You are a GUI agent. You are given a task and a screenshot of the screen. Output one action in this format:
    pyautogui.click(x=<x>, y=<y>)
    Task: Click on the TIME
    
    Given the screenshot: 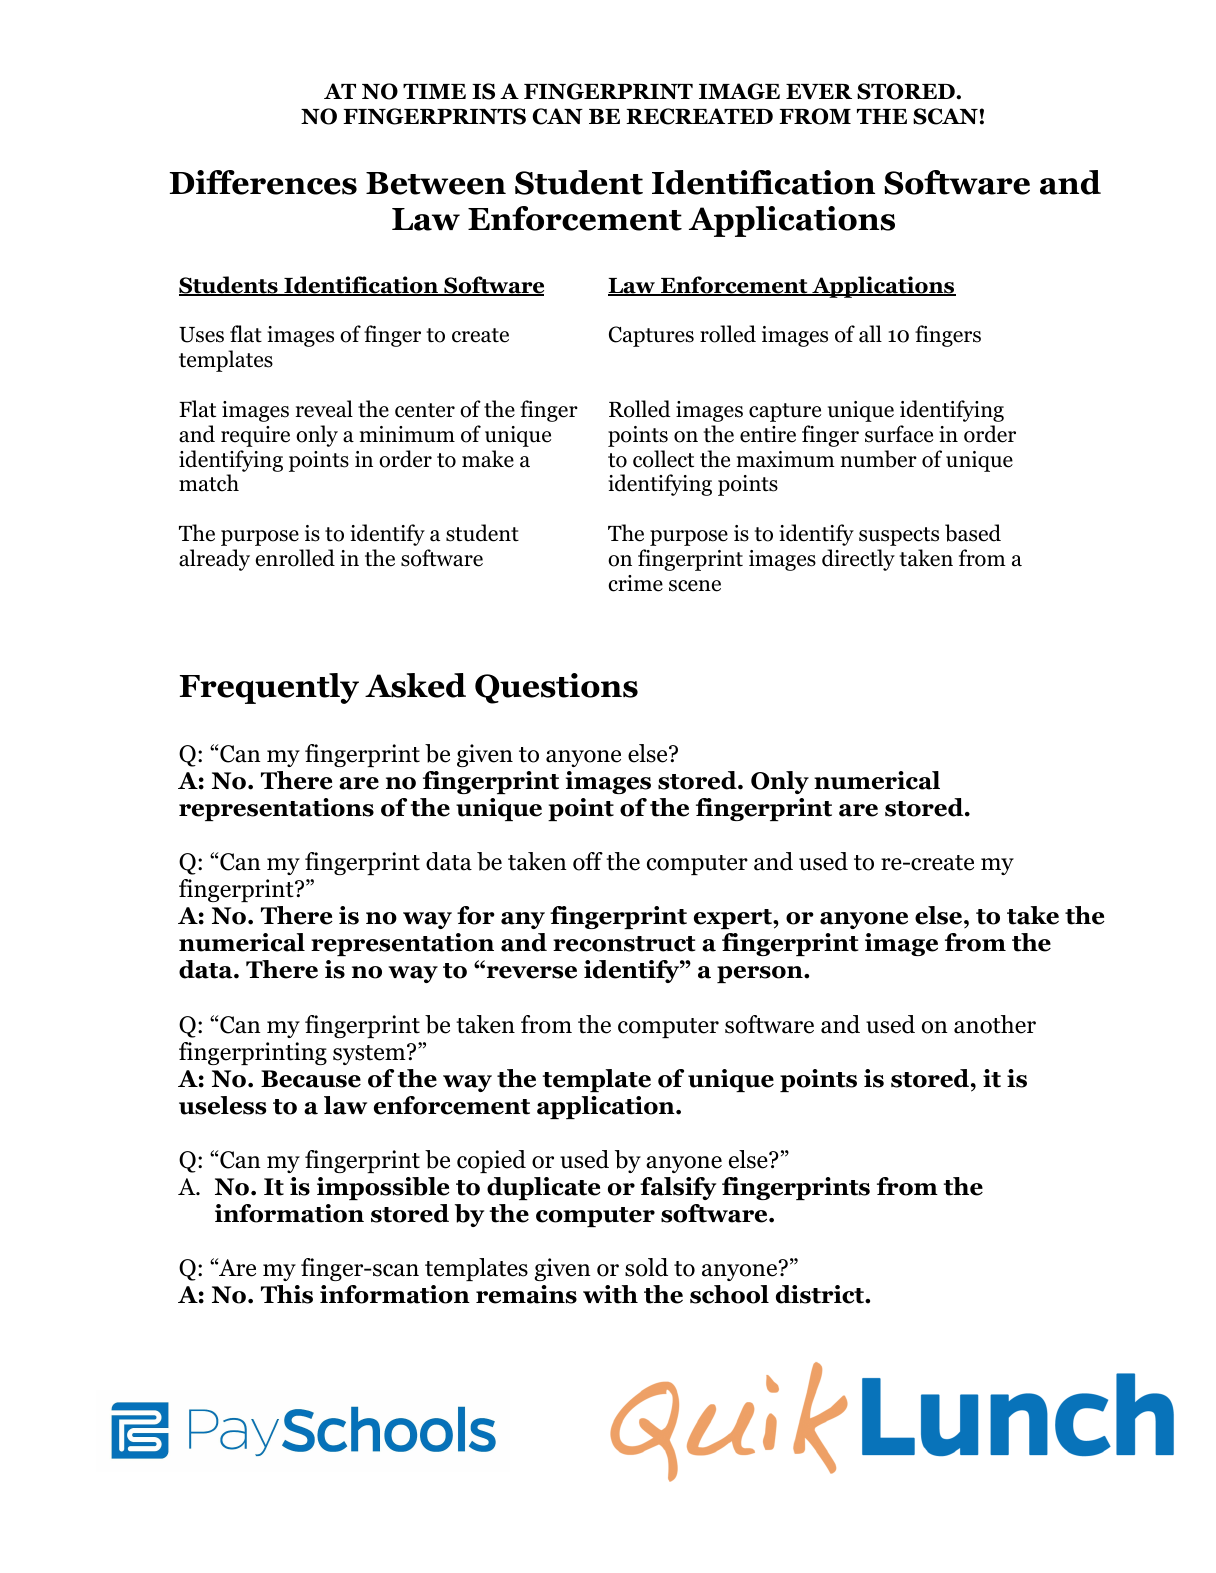 What is the action you would take?
    pyautogui.click(x=434, y=91)
